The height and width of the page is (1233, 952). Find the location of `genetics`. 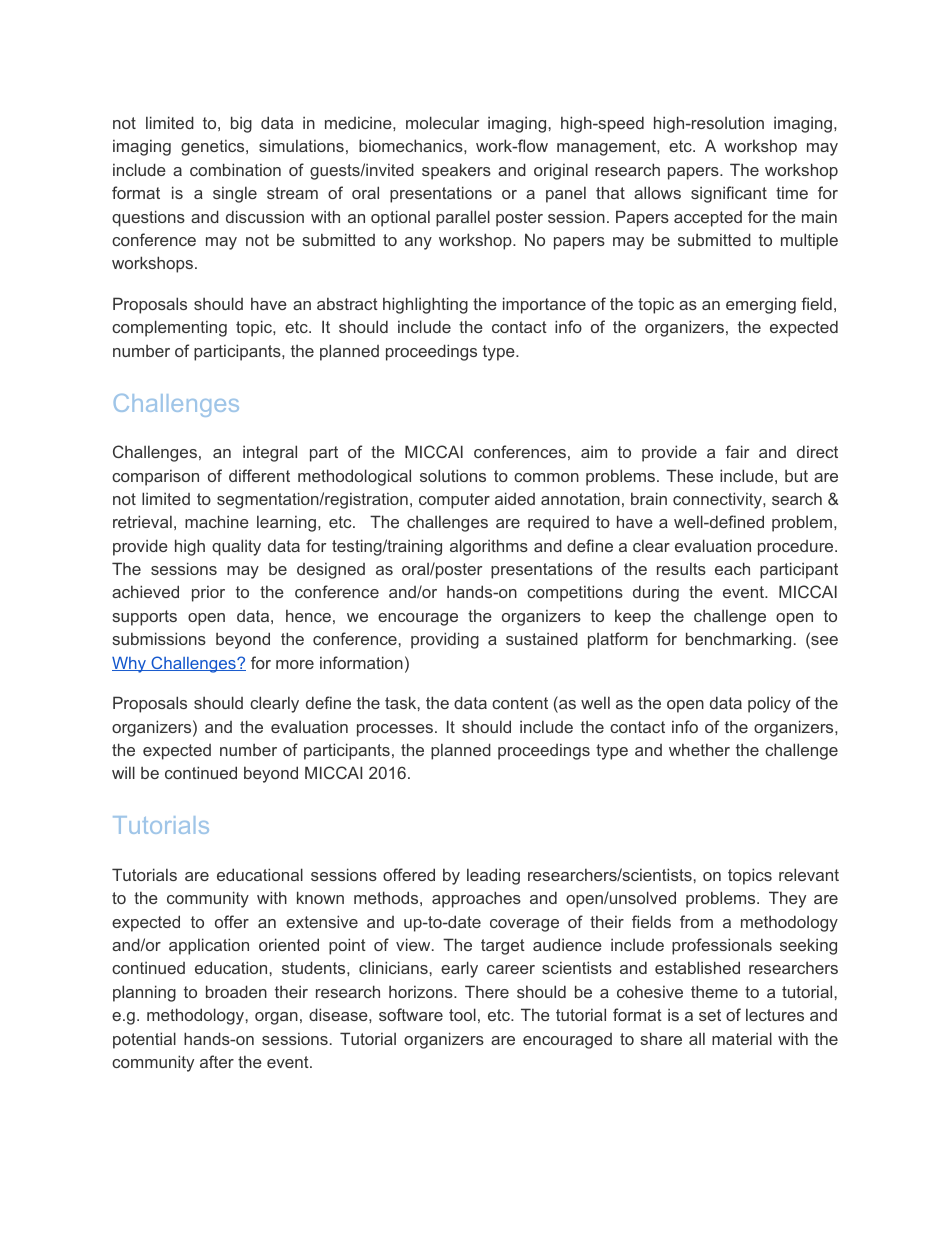

genetics is located at coordinates (214, 148).
